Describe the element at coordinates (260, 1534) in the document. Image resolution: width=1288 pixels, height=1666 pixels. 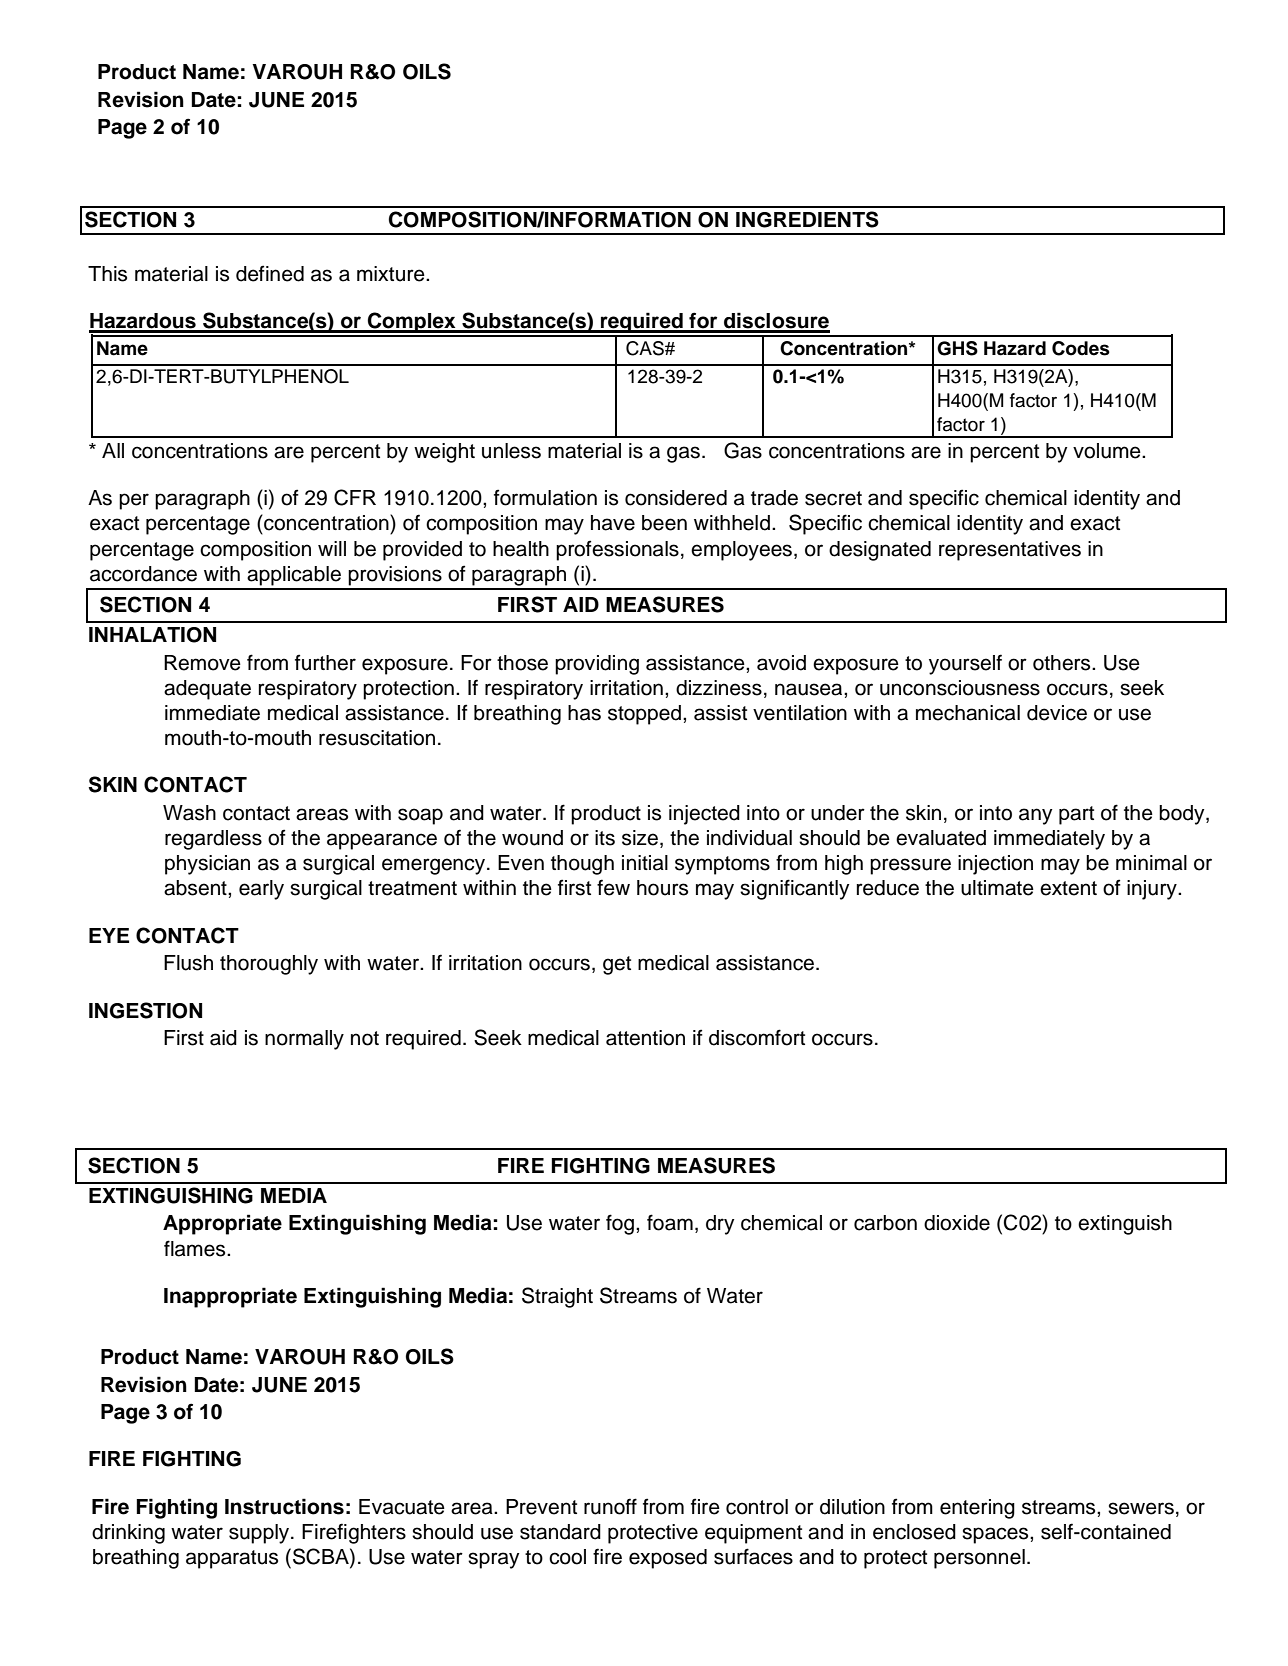
I see `supply` at that location.
